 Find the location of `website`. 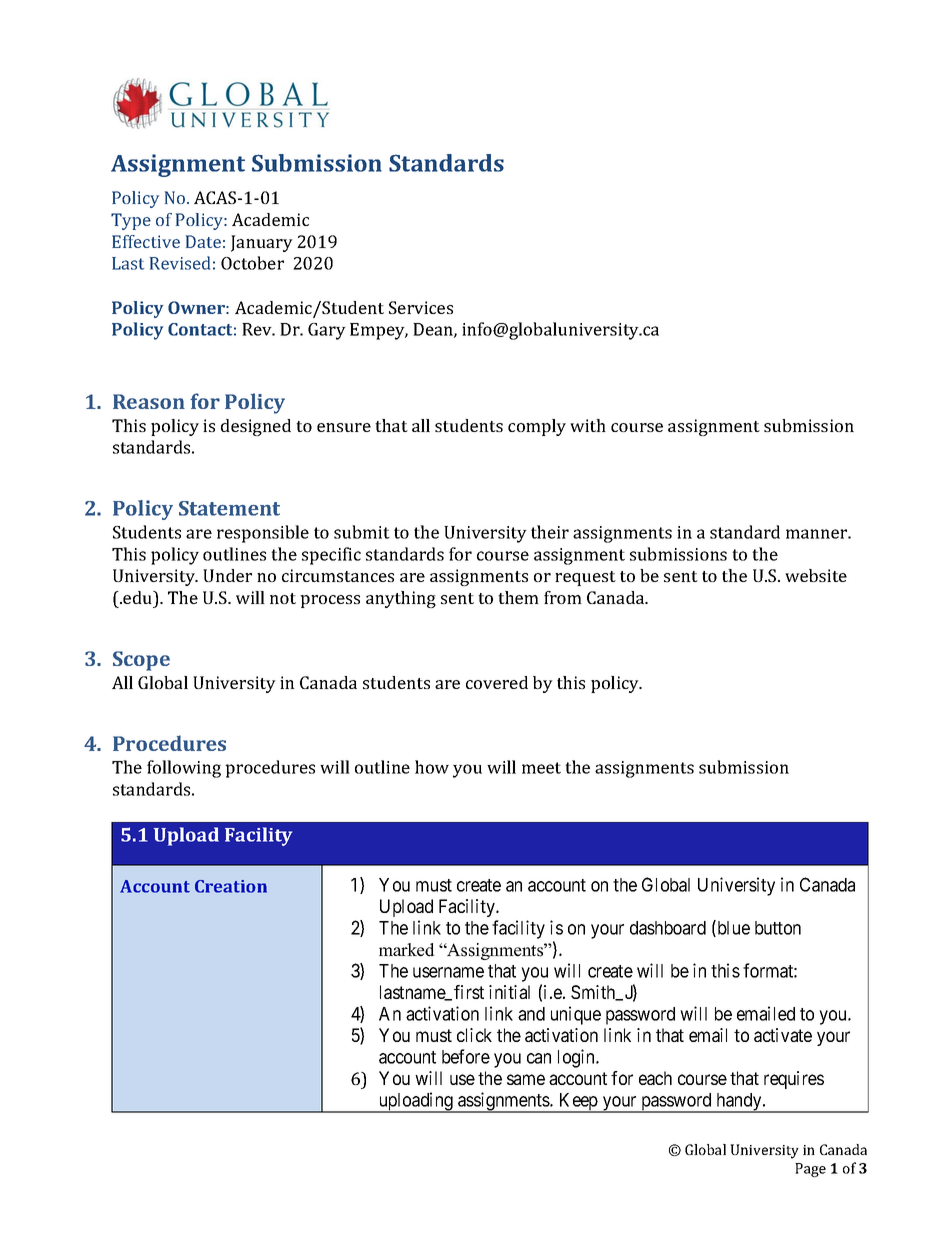

website is located at coordinates (816, 575).
